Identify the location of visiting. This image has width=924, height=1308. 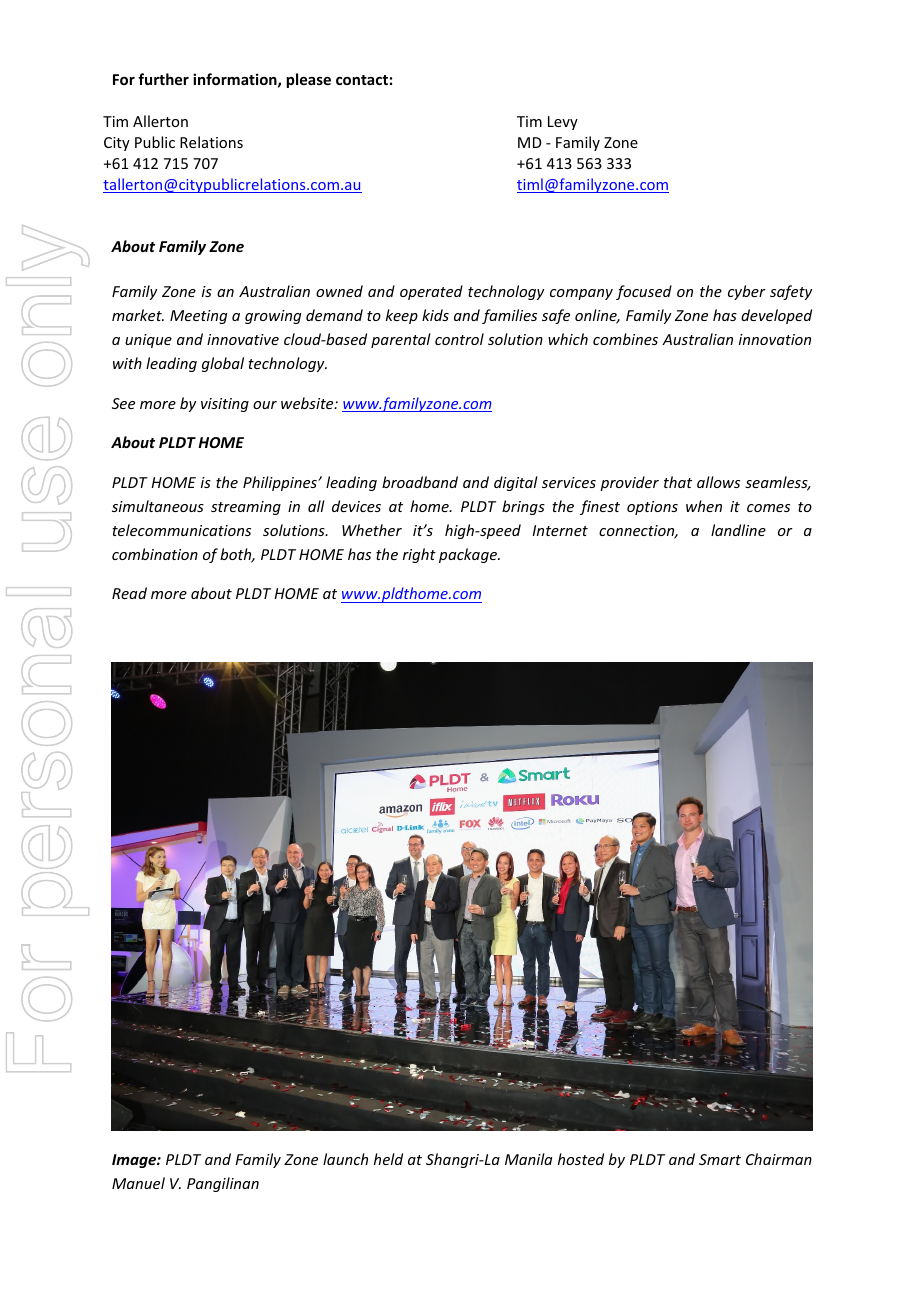
(225, 405).
